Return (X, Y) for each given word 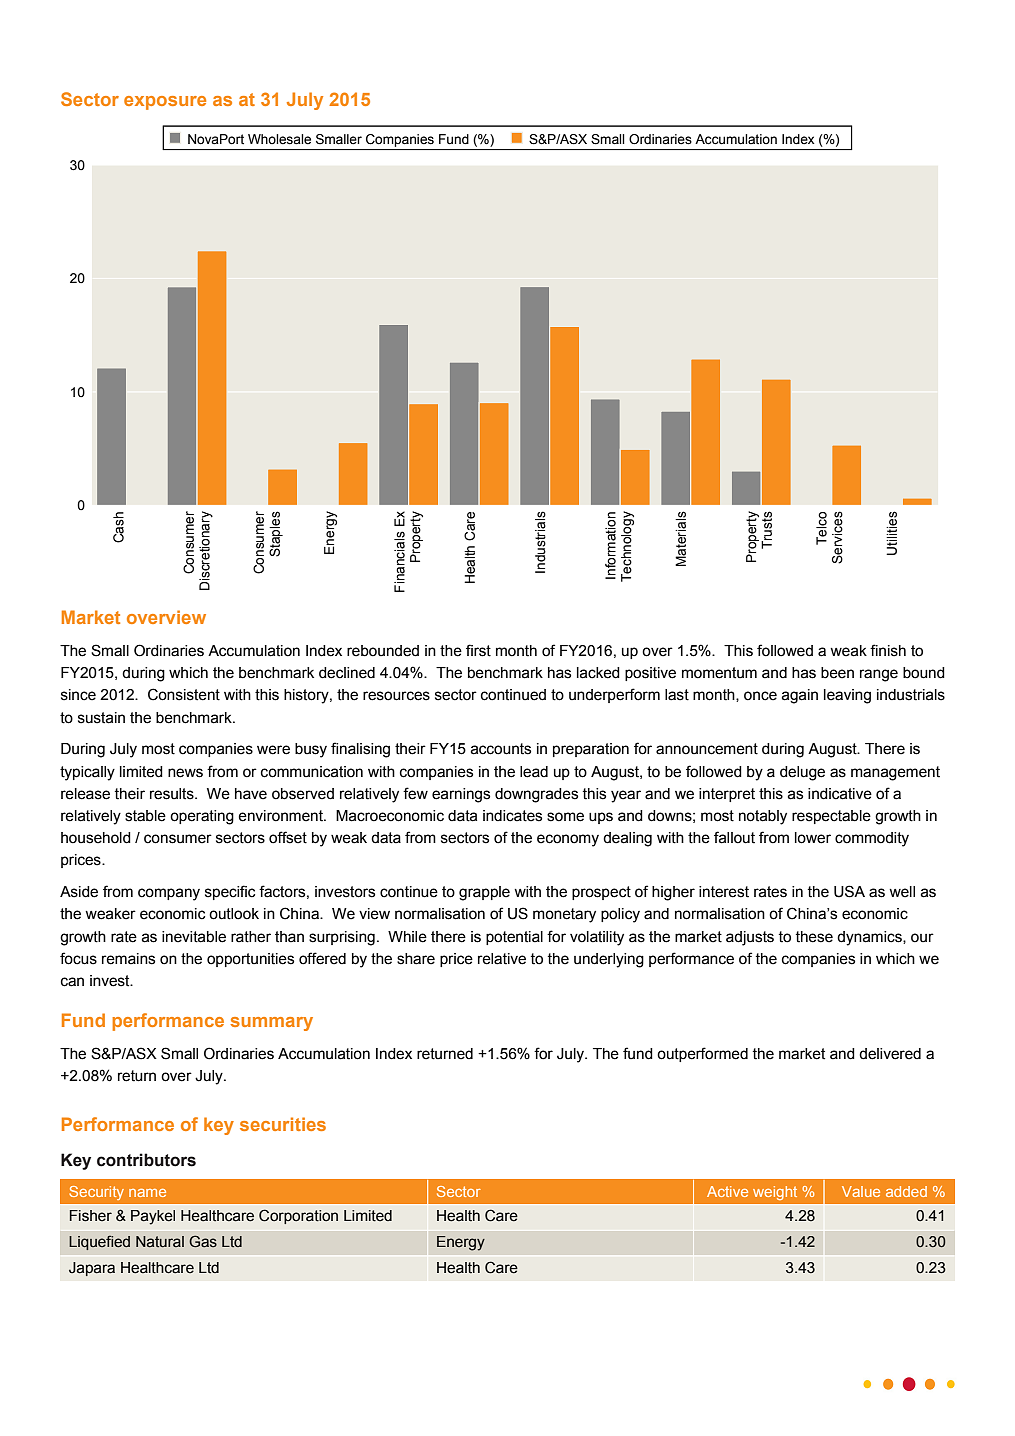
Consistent (184, 694)
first (478, 650)
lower (813, 838)
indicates (512, 816)
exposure (165, 103)
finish (888, 650)
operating (202, 817)
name (147, 1193)
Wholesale (279, 139)
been (837, 673)
